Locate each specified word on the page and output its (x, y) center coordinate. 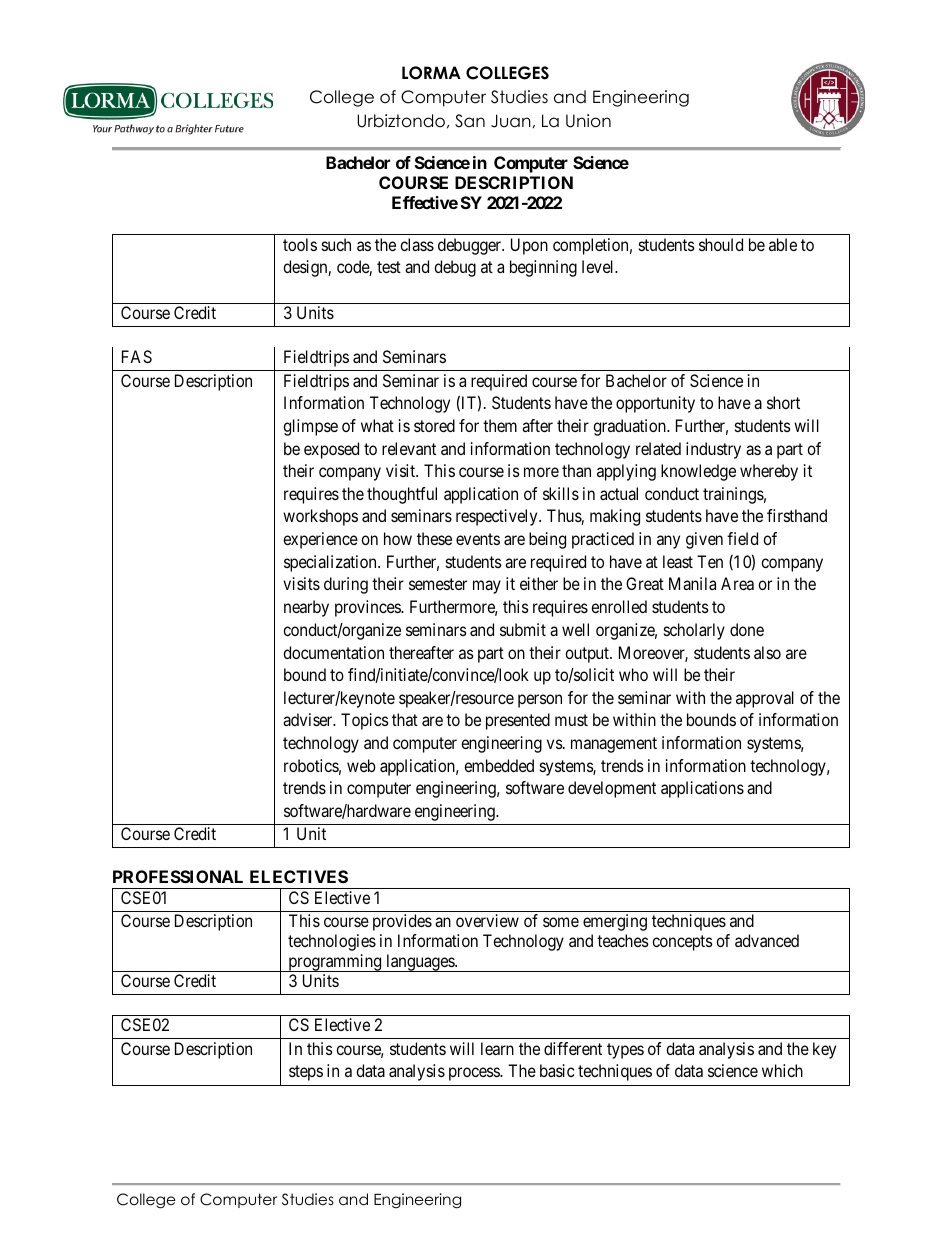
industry (713, 450)
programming (335, 963)
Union (588, 121)
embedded (499, 765)
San (470, 121)
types (625, 1051)
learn (497, 1048)
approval (765, 699)
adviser (309, 719)
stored (434, 425)
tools (300, 244)
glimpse (310, 427)
